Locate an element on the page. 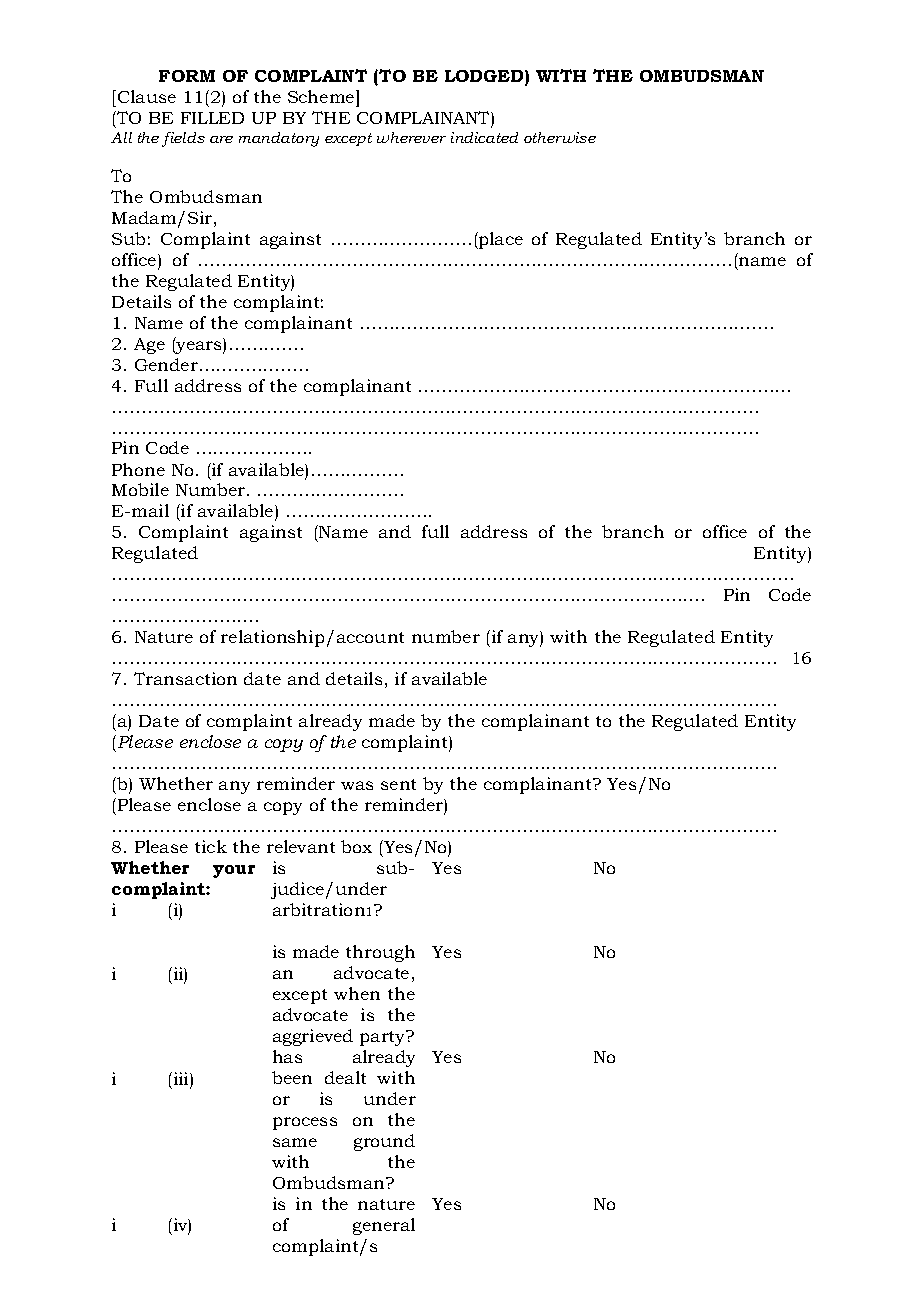 Image resolution: width=924 pixels, height=1308 pixels. fields is located at coordinates (183, 139).
